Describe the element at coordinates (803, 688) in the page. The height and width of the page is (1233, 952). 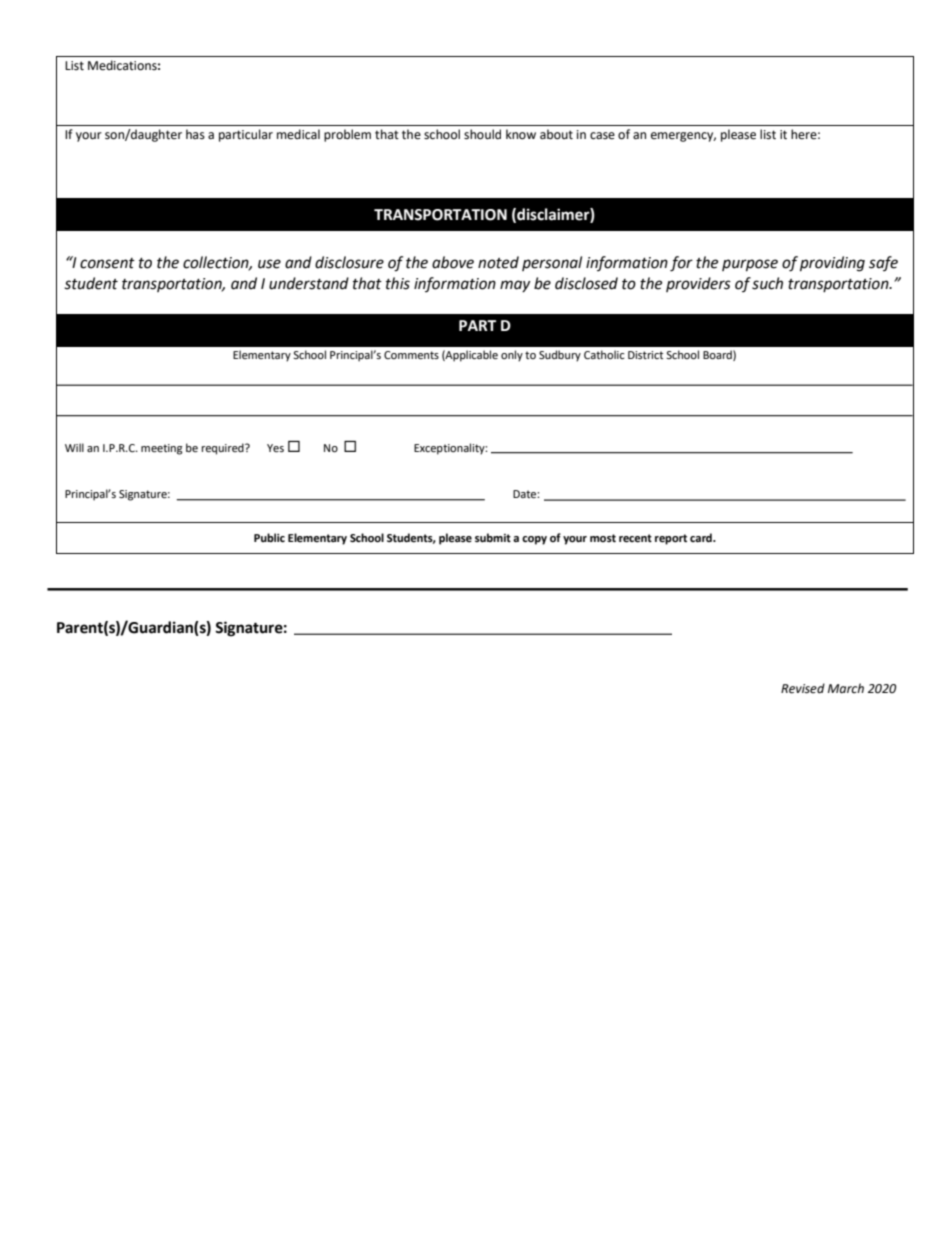
I see `Revised` at that location.
